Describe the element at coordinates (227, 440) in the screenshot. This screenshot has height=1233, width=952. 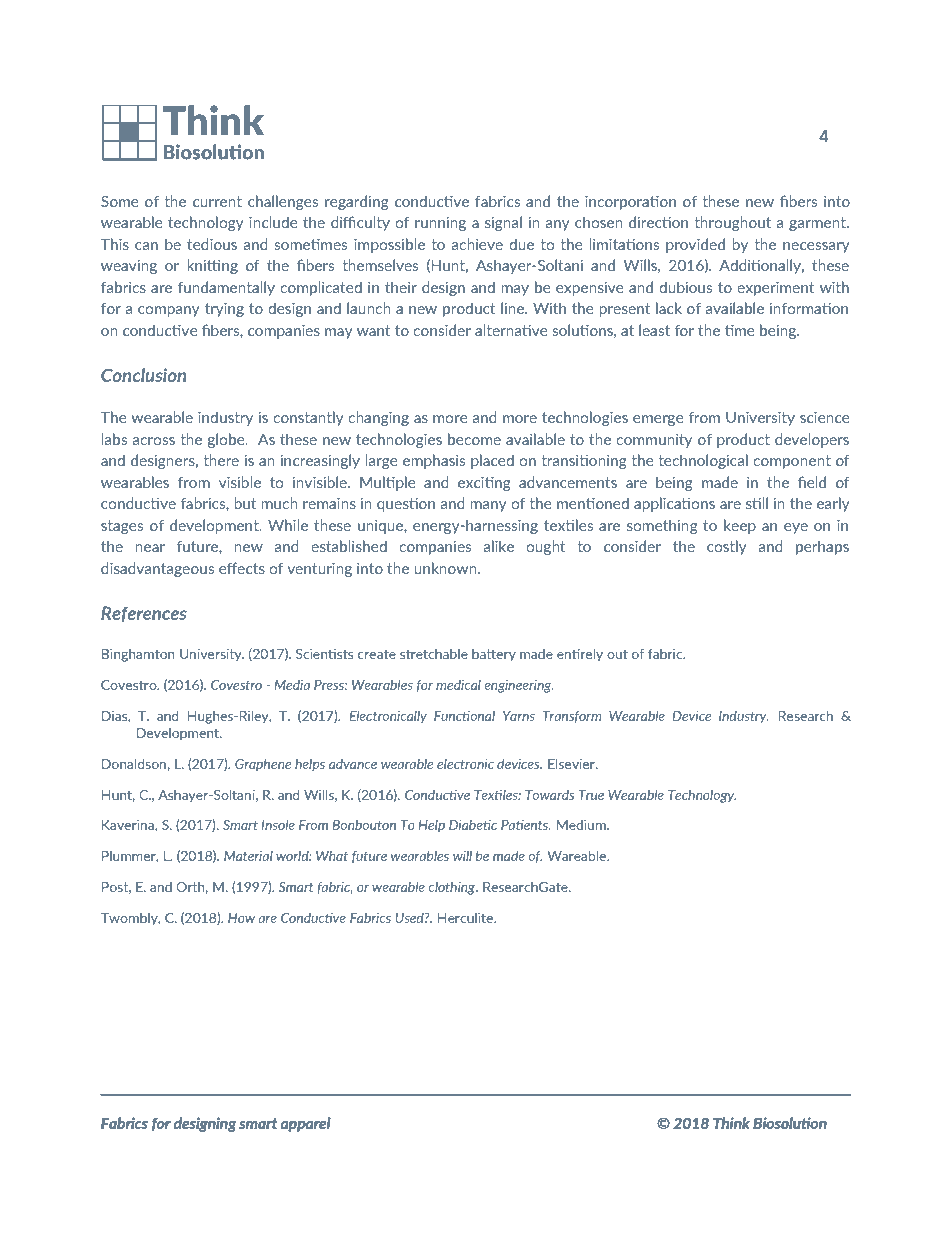
I see `globe` at that location.
